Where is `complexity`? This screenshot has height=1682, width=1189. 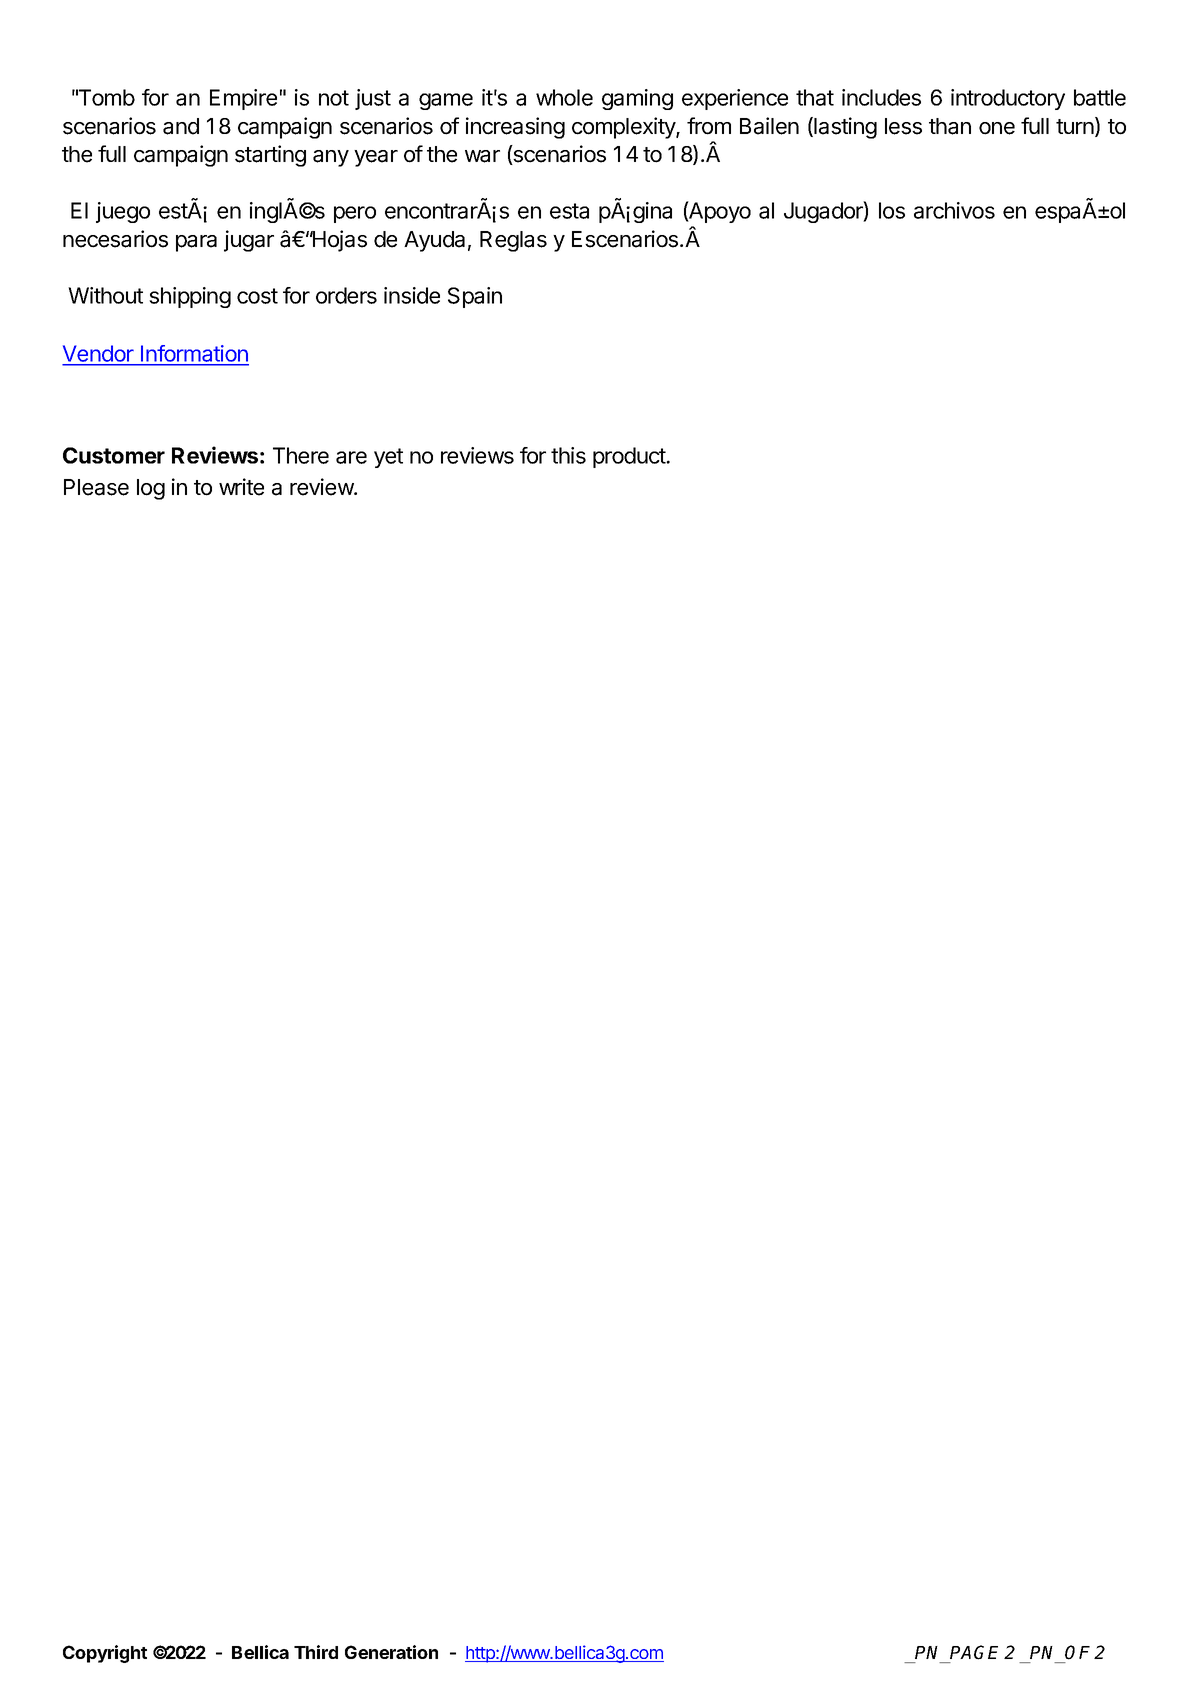 complexity is located at coordinates (624, 128).
